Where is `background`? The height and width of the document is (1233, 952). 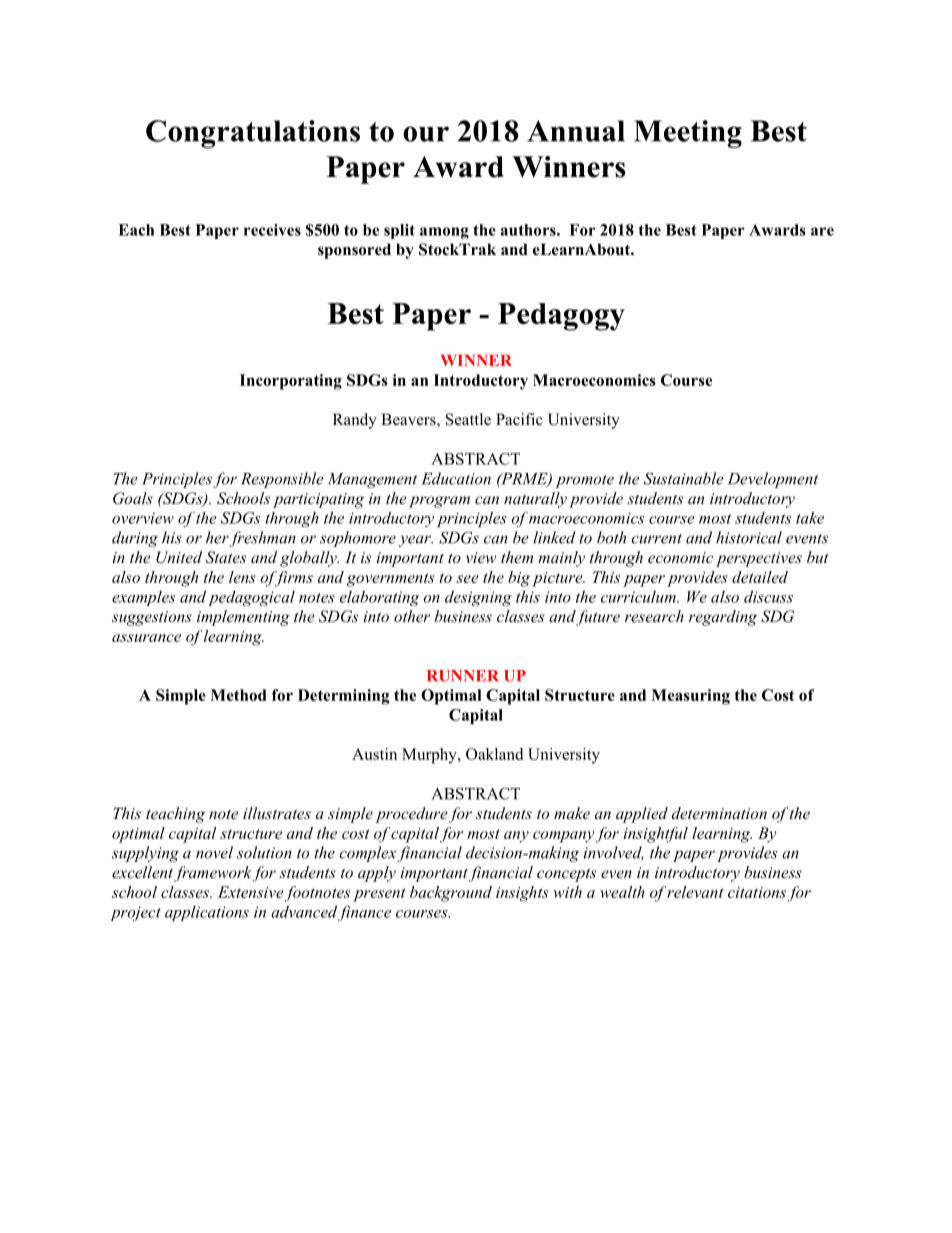
background is located at coordinates (451, 894).
